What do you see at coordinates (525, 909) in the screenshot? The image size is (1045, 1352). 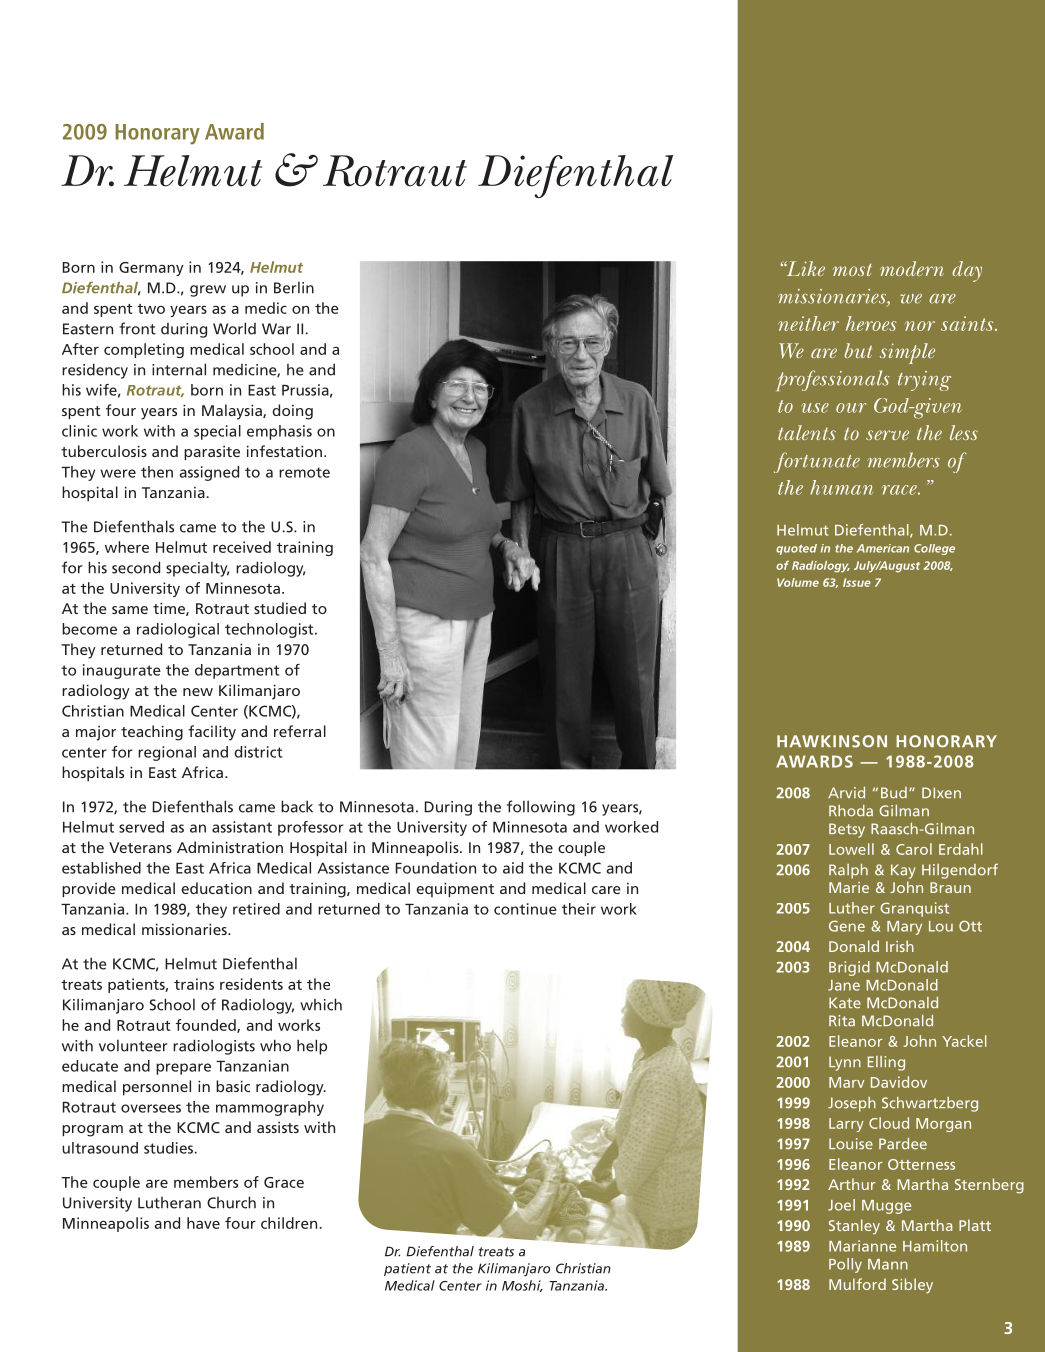 I see `continue` at bounding box center [525, 909].
